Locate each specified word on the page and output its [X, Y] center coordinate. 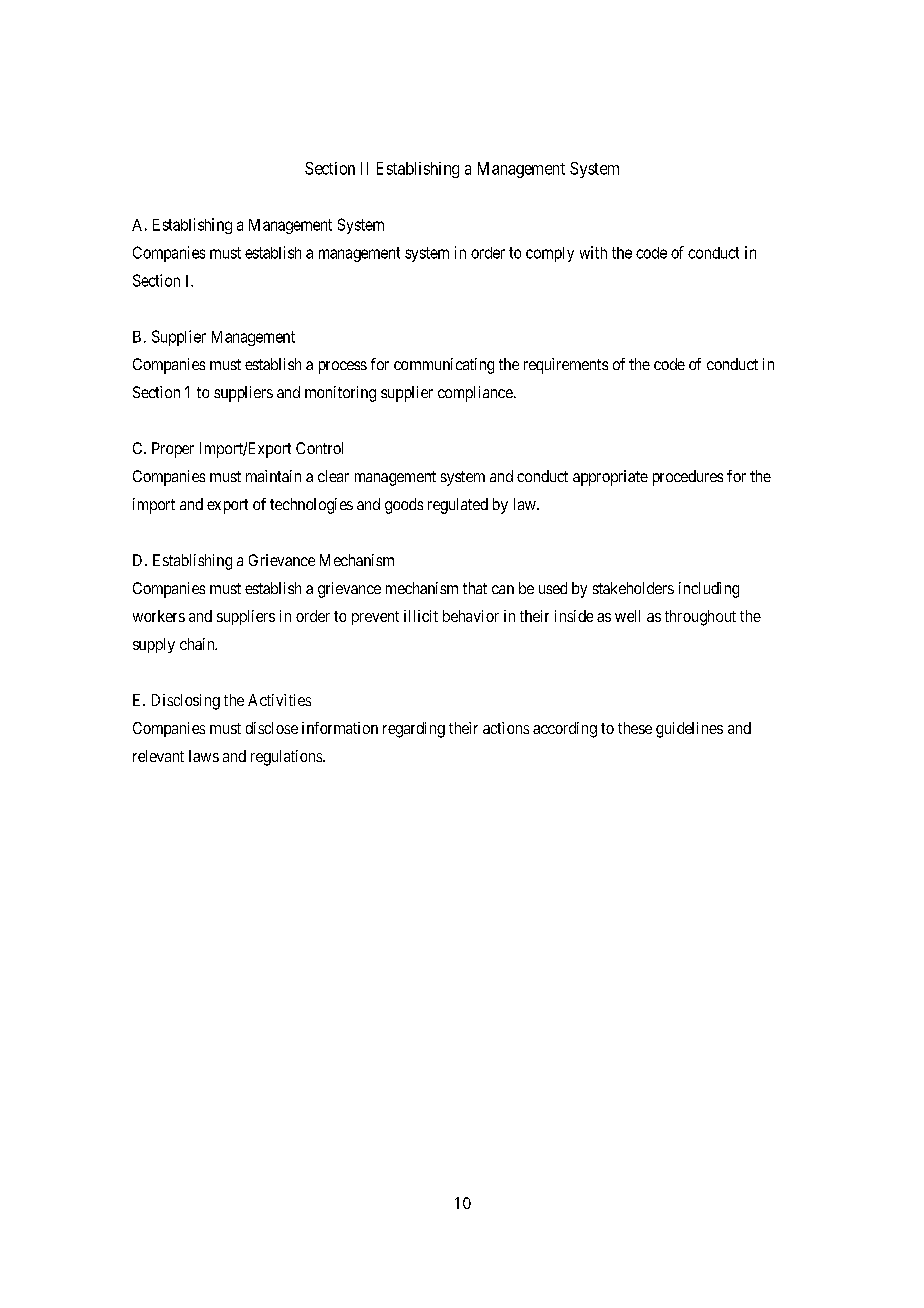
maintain [273, 476]
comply [550, 254]
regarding [414, 730]
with [593, 252]
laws [204, 756]
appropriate [610, 478]
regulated [458, 506]
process [343, 367]
